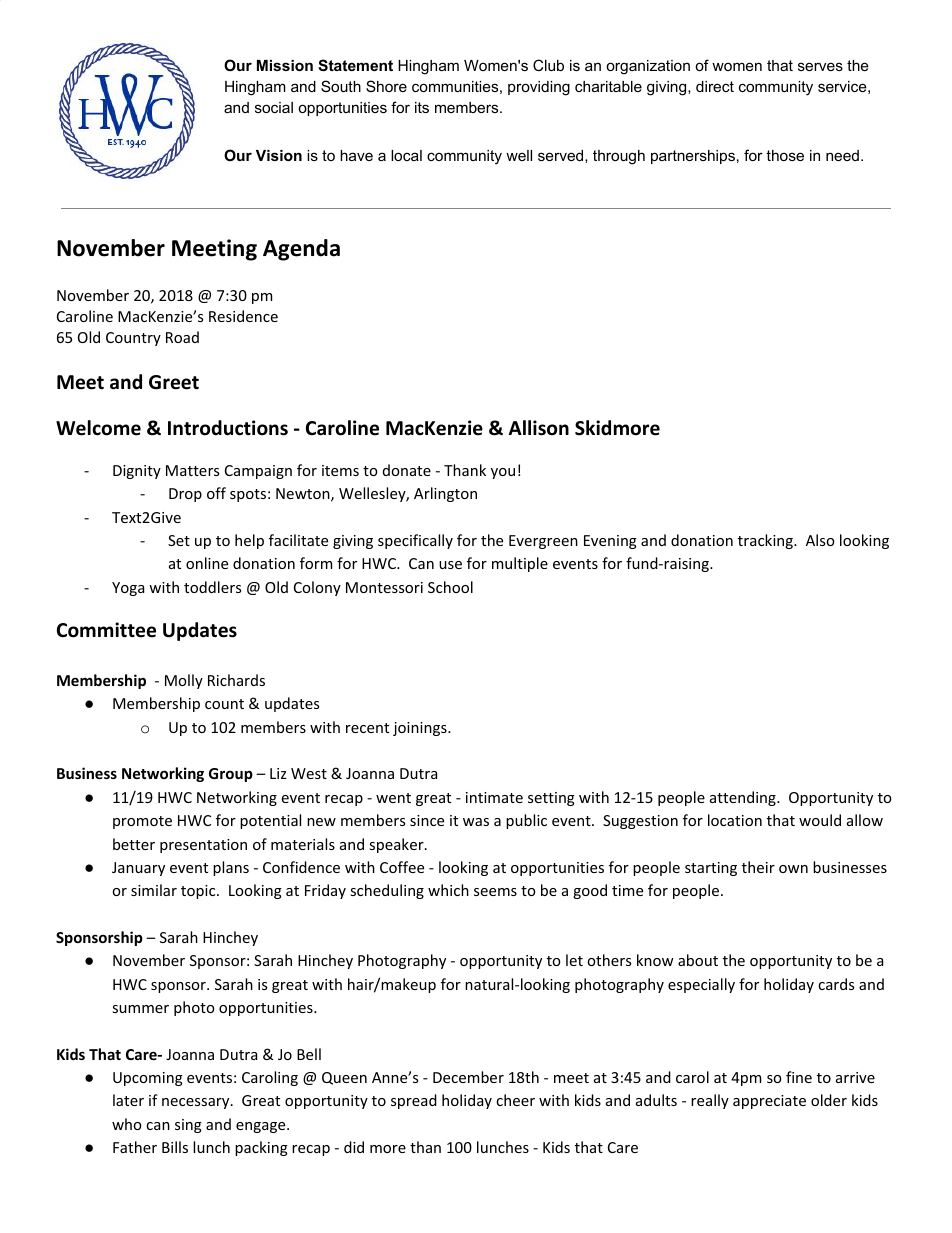 The width and height of the screenshot is (952, 1233). What do you see at coordinates (715, 86) in the screenshot?
I see `direct` at bounding box center [715, 86].
